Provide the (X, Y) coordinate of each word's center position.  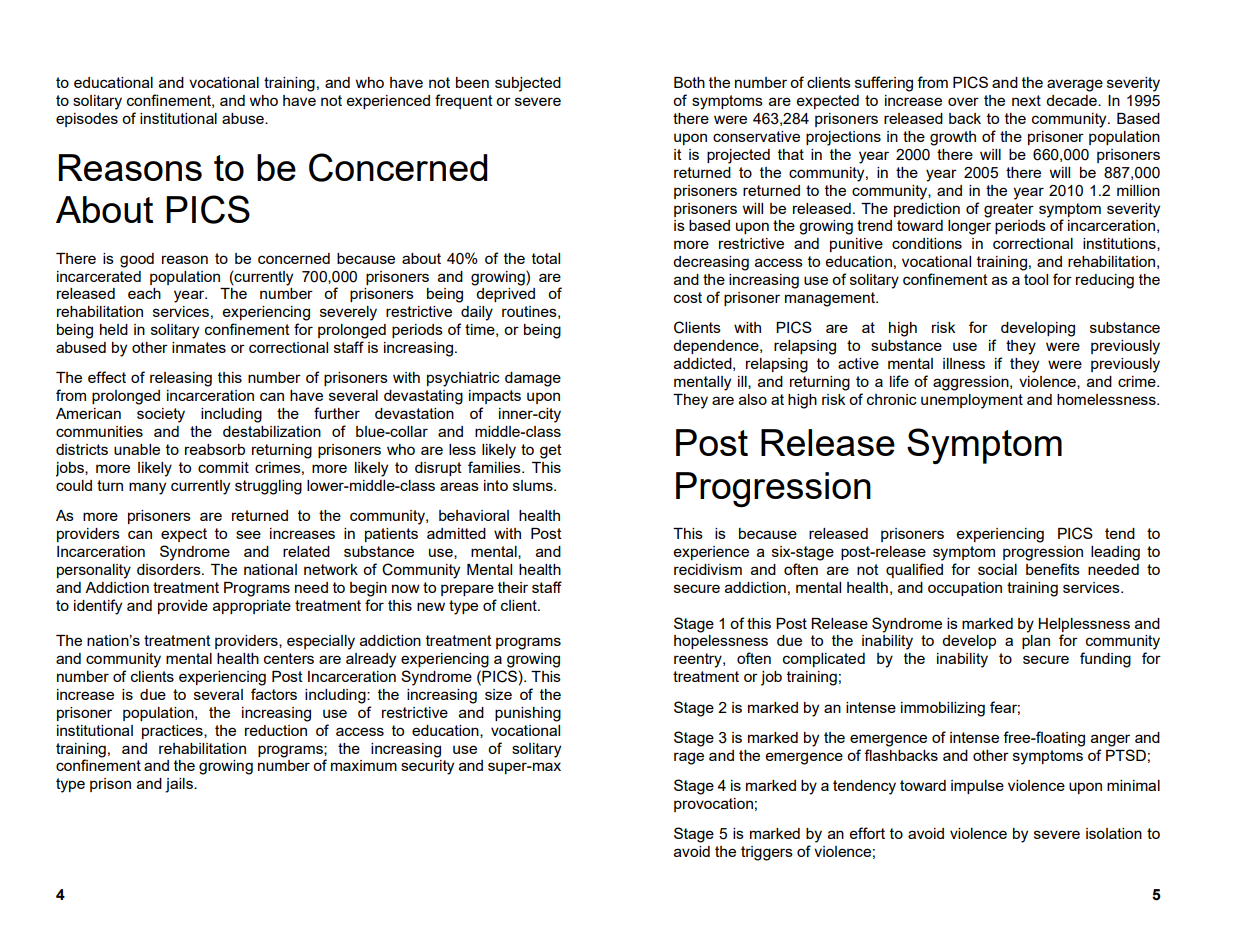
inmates (199, 347)
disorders (170, 569)
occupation (965, 589)
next (1026, 100)
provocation (713, 805)
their (513, 587)
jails (180, 785)
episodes (87, 120)
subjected (528, 84)
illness (964, 363)
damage (533, 379)
